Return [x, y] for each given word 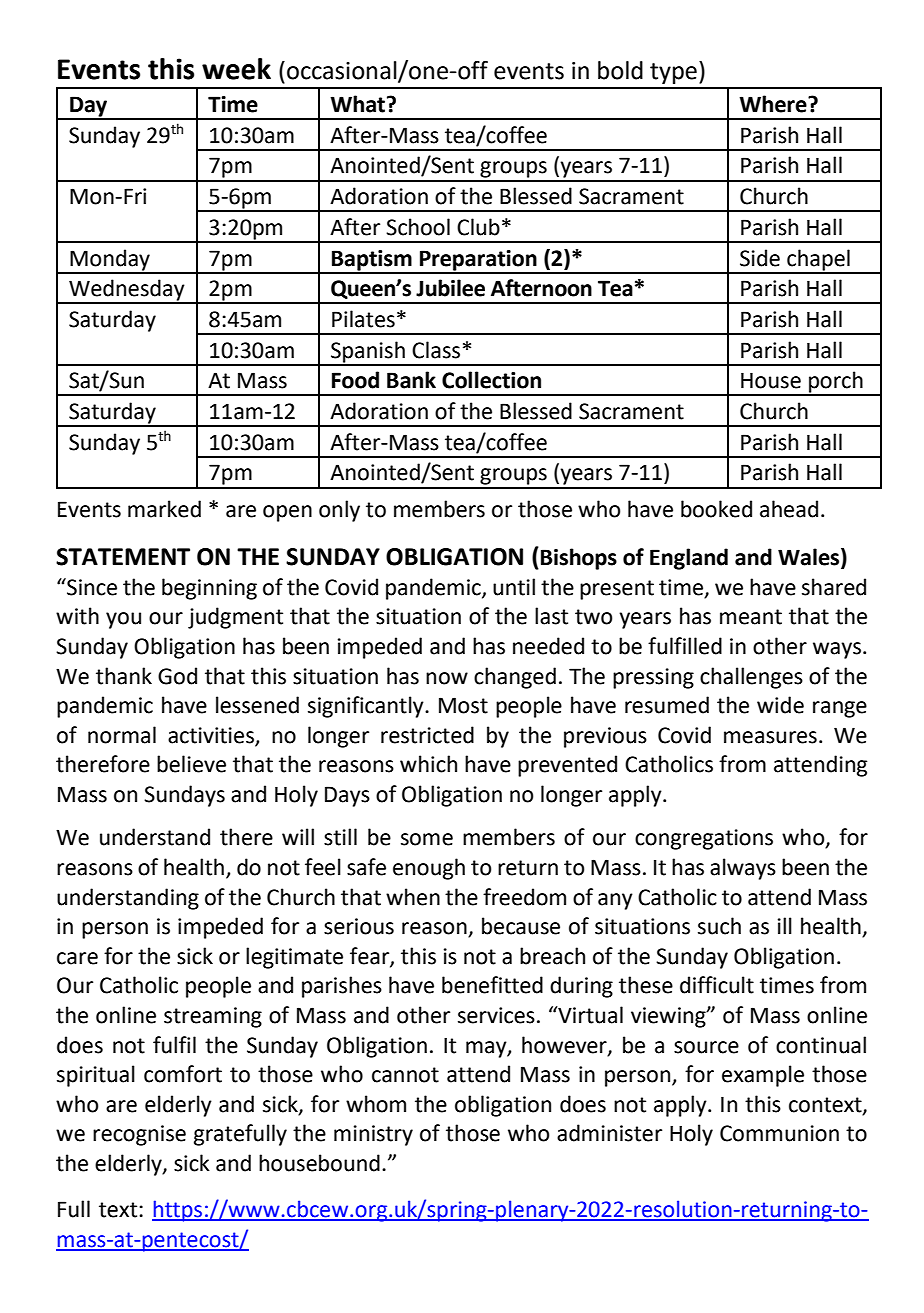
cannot [405, 1075]
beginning [209, 589]
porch [836, 383]
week [236, 69]
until [514, 587]
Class [436, 350]
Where [774, 104]
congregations [704, 839]
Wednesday [127, 291]
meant [751, 617]
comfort [183, 1074]
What [357, 104]
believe [191, 764]
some [427, 839]
